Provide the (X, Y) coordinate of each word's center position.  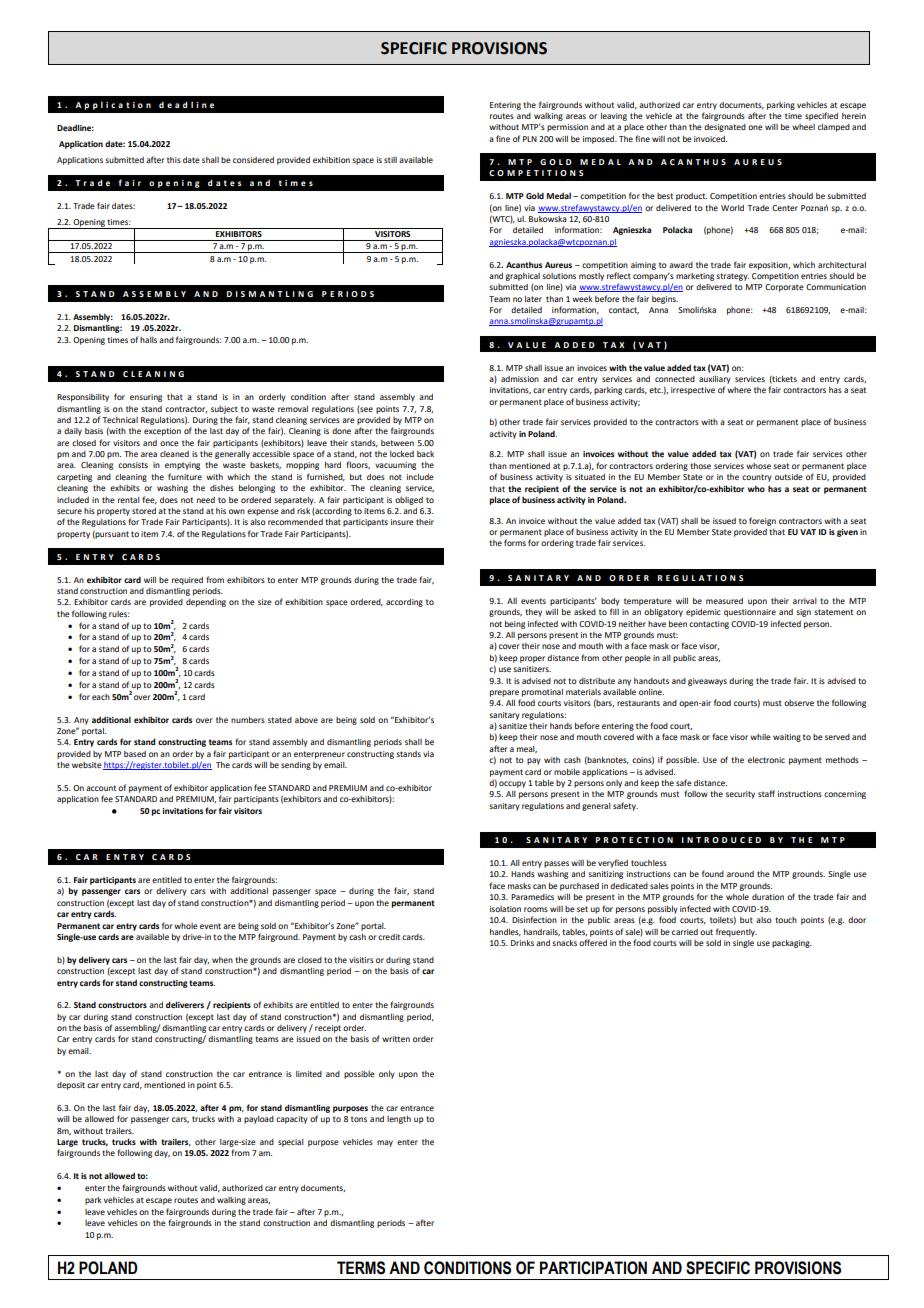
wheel (803, 127)
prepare (504, 693)
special (291, 1143)
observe (799, 703)
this (174, 160)
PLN (530, 139)
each (101, 697)
